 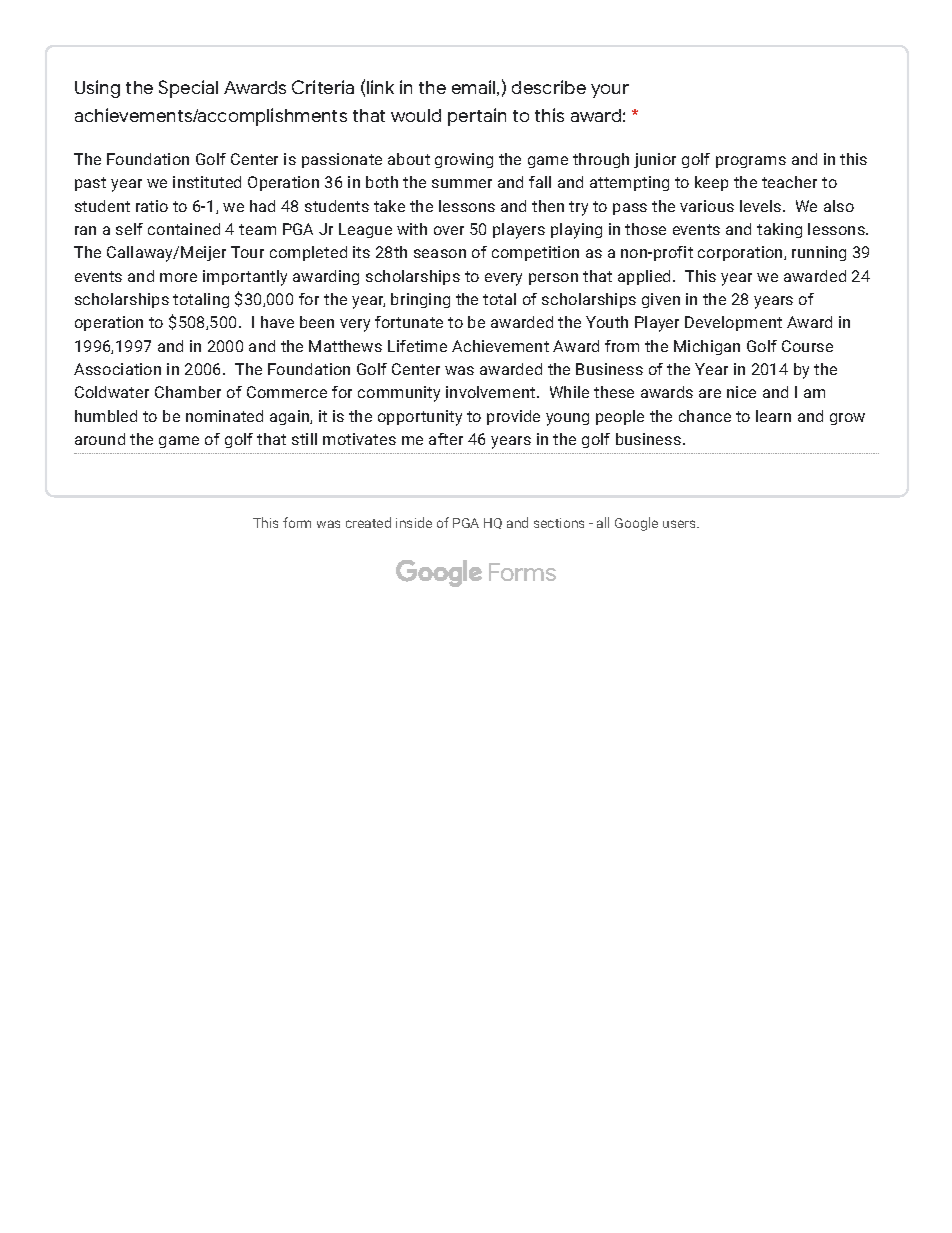 What do you see at coordinates (477, 117) in the screenshot?
I see `pertain` at bounding box center [477, 117].
